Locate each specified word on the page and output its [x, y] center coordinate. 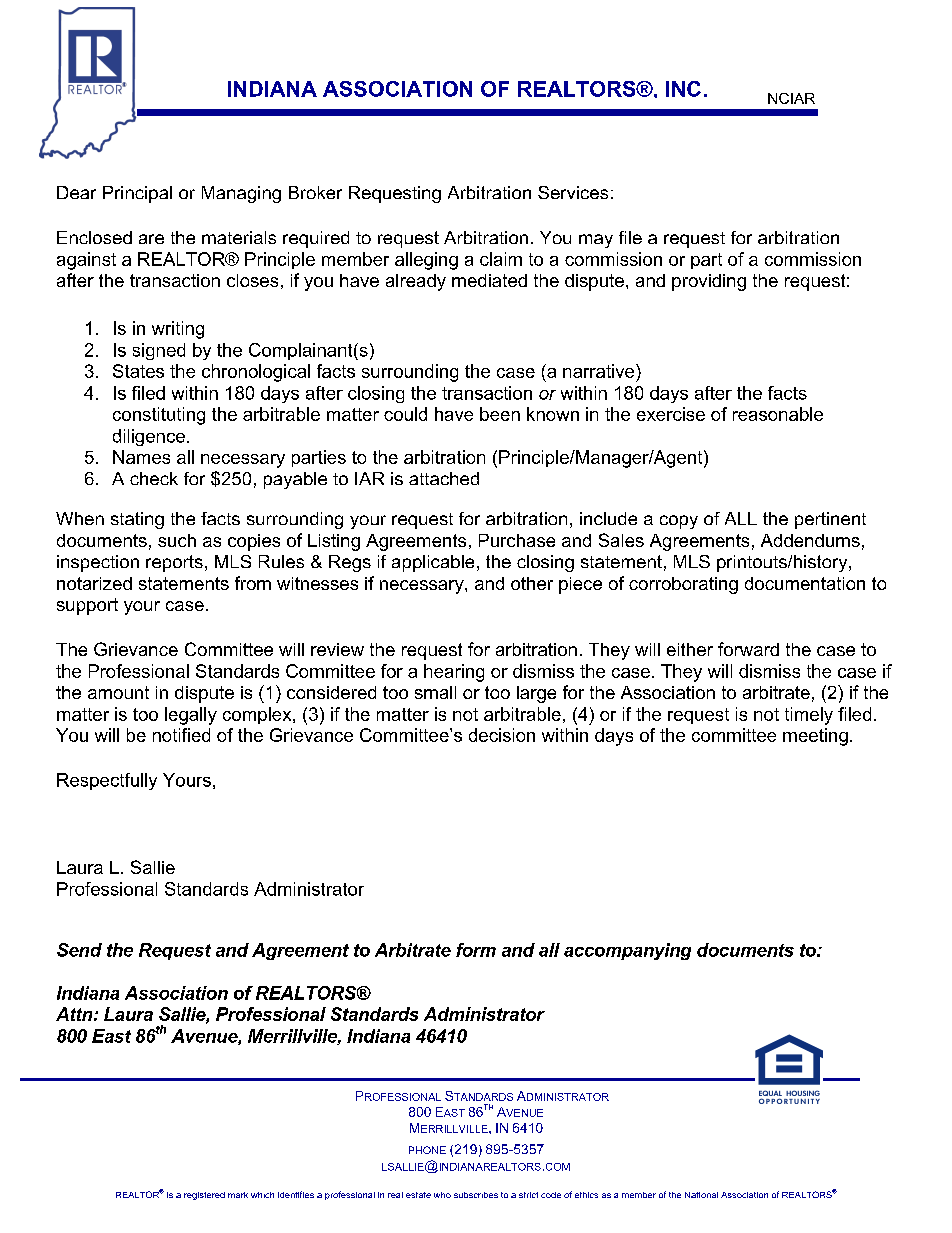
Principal [137, 194]
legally [191, 716]
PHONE [427, 1150]
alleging [426, 261]
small [435, 692]
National [701, 1195]
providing [709, 282]
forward [748, 649]
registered [204, 1196]
